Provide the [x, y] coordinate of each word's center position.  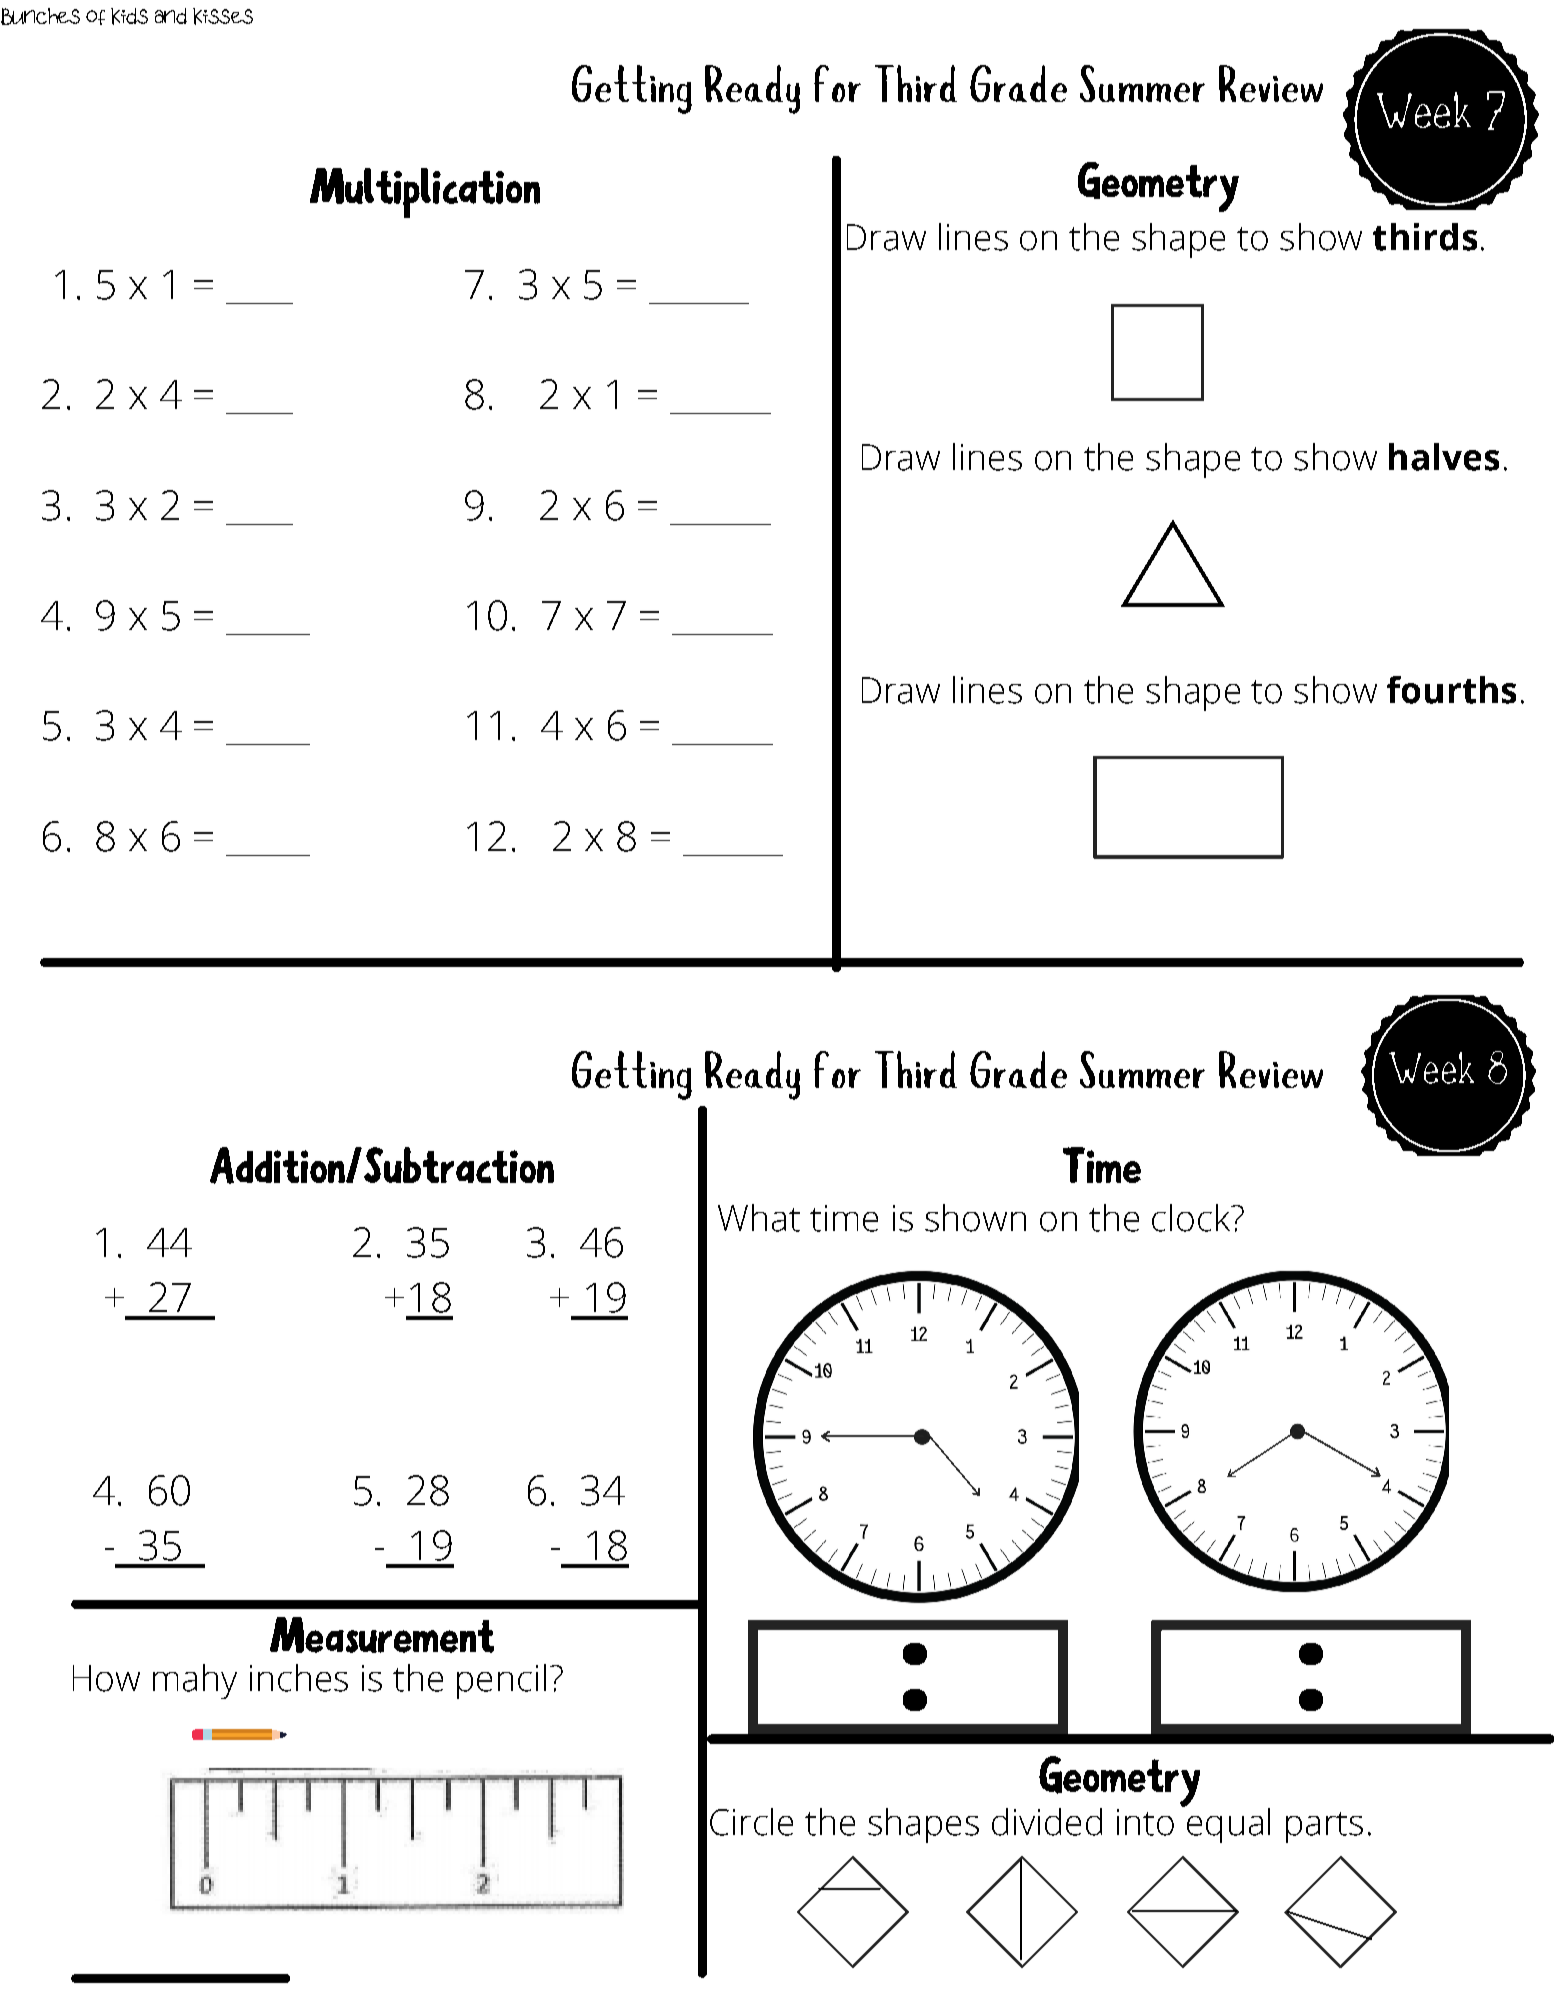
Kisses [223, 16]
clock [1192, 1218]
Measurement [382, 1635]
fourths [1451, 690]
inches [299, 1678]
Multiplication [425, 193]
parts [1324, 1827]
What [759, 1218]
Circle [751, 1822]
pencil [501, 1681]
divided [1047, 1822]
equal [1227, 1824]
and [171, 16]
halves [1444, 457]
